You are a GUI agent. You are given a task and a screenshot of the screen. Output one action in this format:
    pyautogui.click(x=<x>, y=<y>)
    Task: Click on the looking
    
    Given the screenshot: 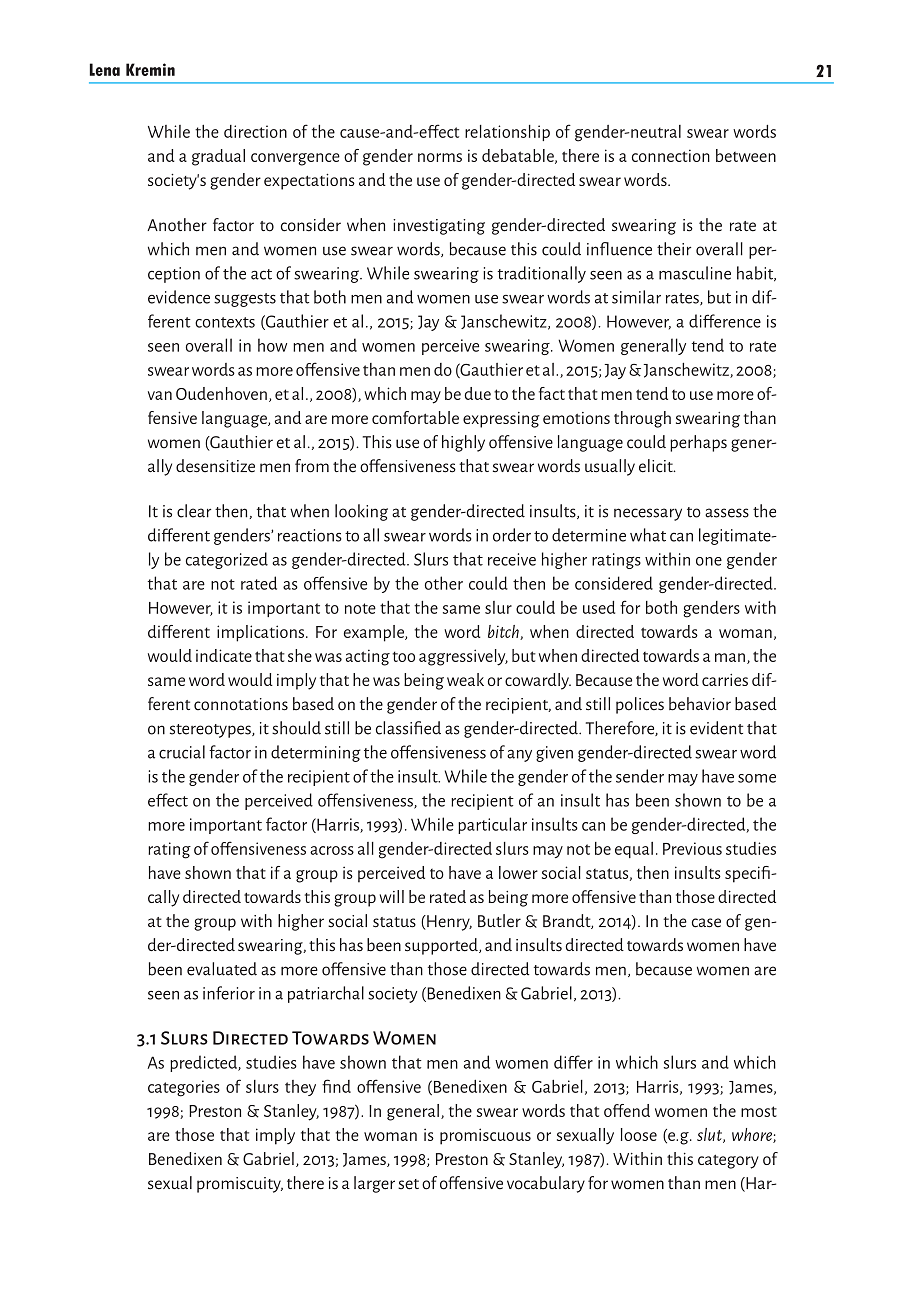 What is the action you would take?
    pyautogui.click(x=361, y=512)
